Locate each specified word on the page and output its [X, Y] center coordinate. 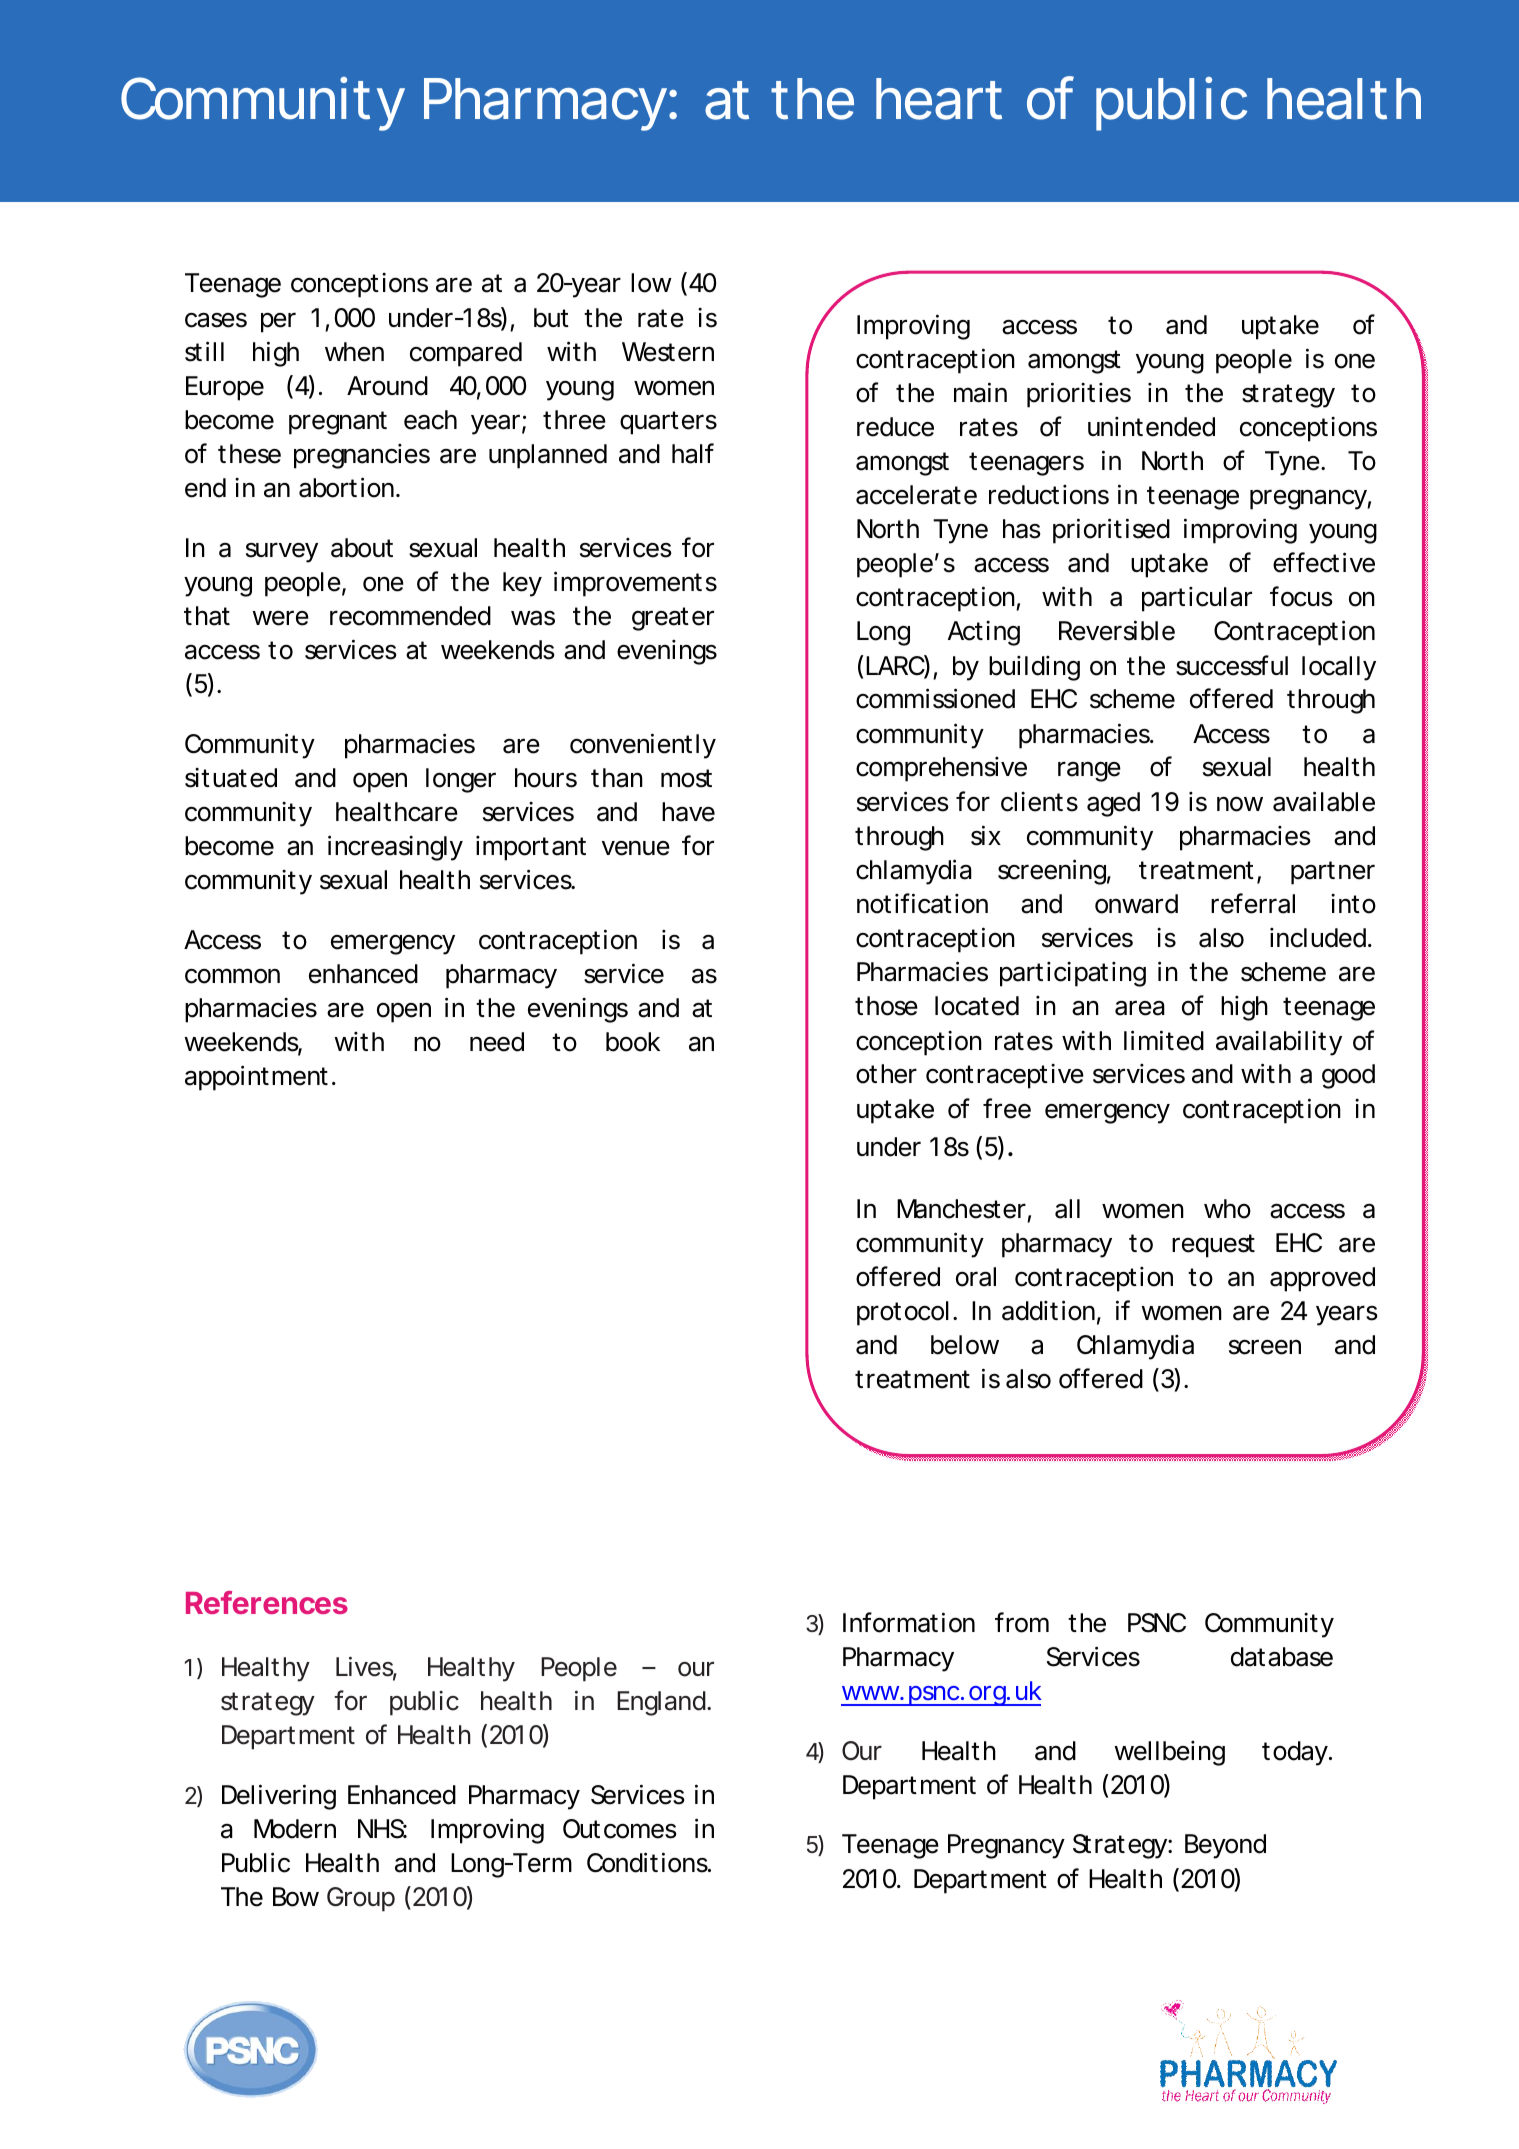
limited [1164, 1040]
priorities [1079, 395]
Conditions [648, 1862]
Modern [295, 1829]
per [278, 322]
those [886, 1006]
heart [939, 99]
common [232, 976]
